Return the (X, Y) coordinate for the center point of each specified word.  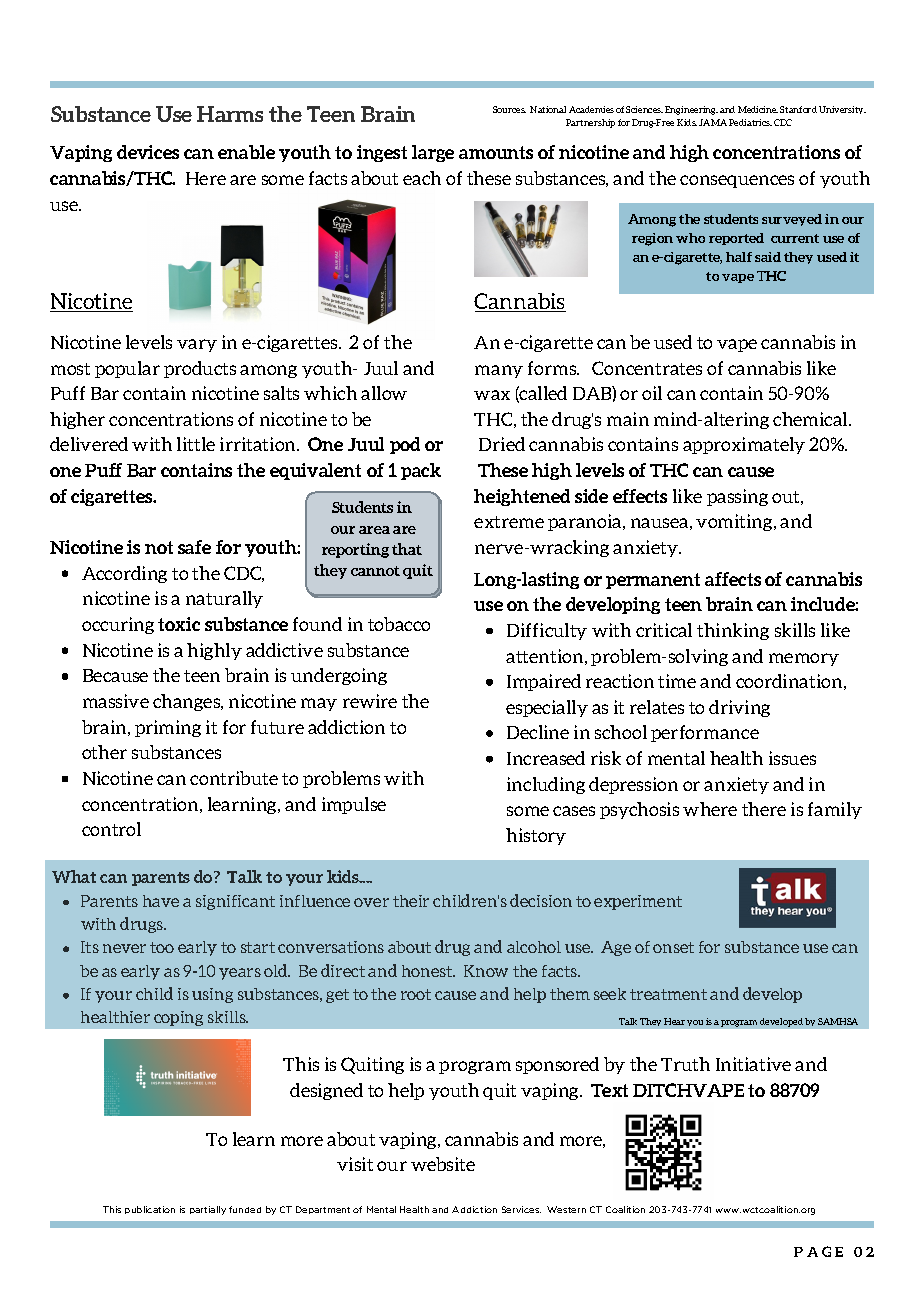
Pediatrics (750, 122)
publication (150, 1210)
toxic (179, 624)
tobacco (399, 624)
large (433, 153)
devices (148, 152)
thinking (733, 631)
